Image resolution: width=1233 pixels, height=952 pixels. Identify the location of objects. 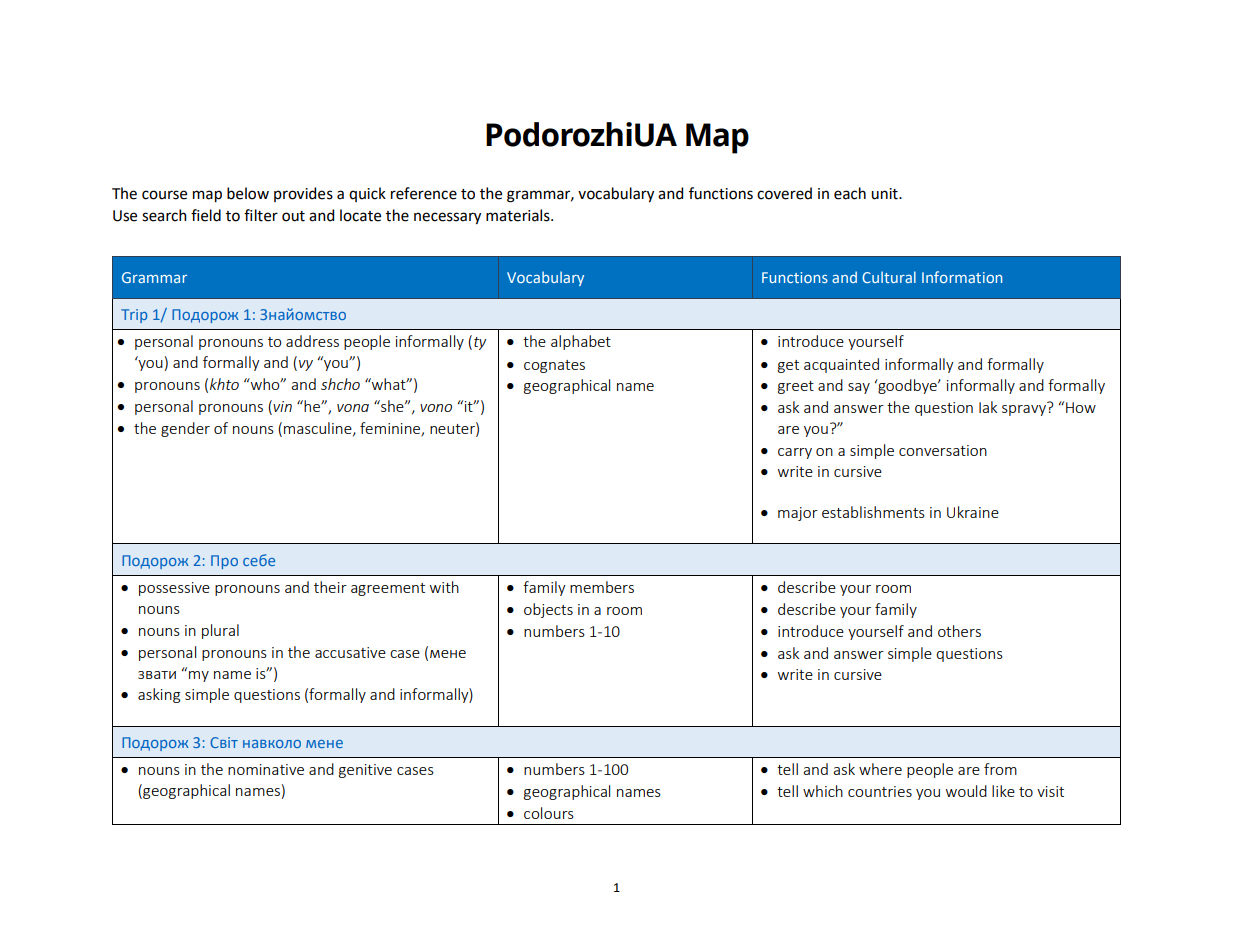
(548, 610).
